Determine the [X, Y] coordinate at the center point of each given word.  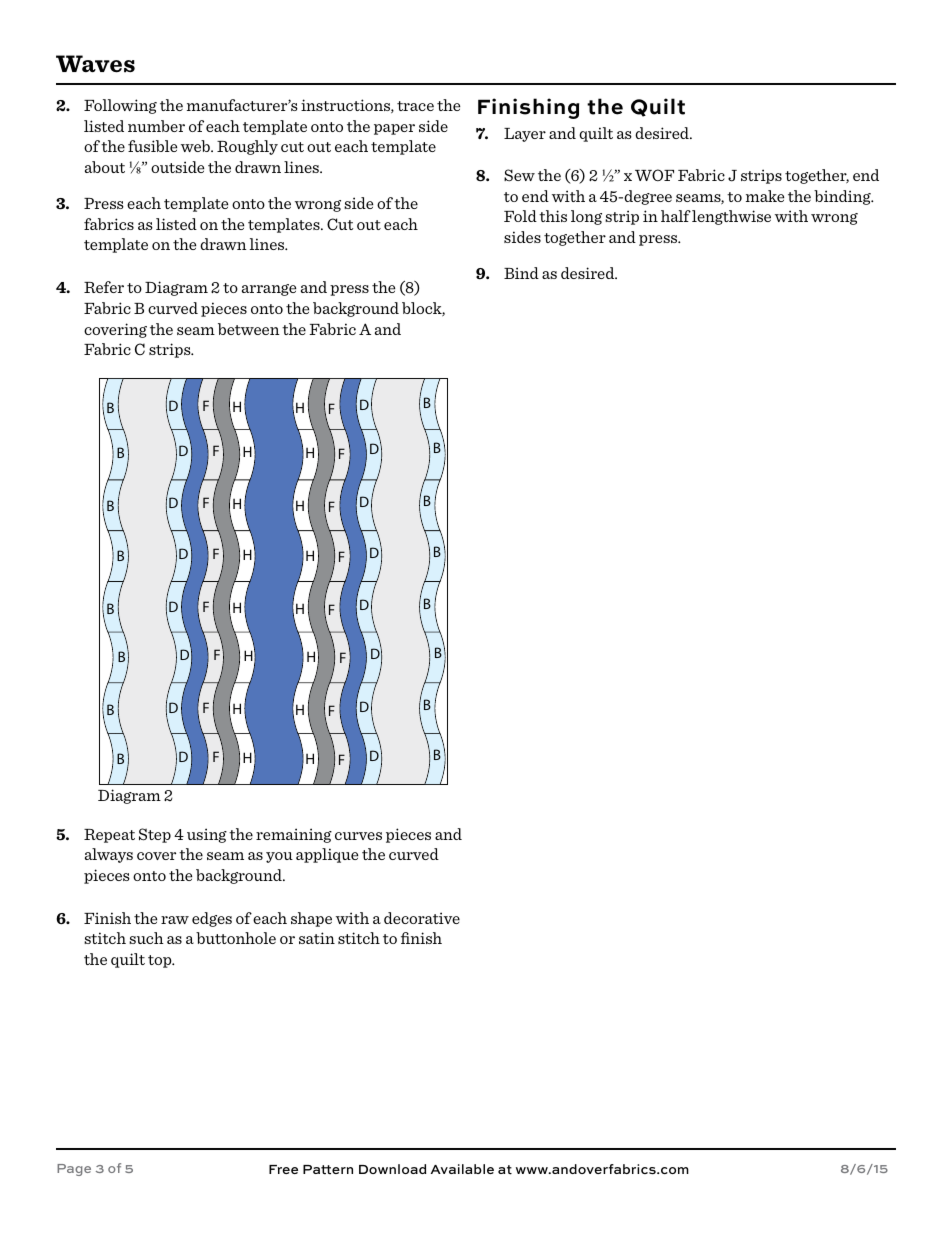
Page [74, 1170]
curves [358, 836]
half [676, 216]
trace [415, 106]
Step [155, 835]
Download [392, 1169]
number [156, 126]
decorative [422, 918]
